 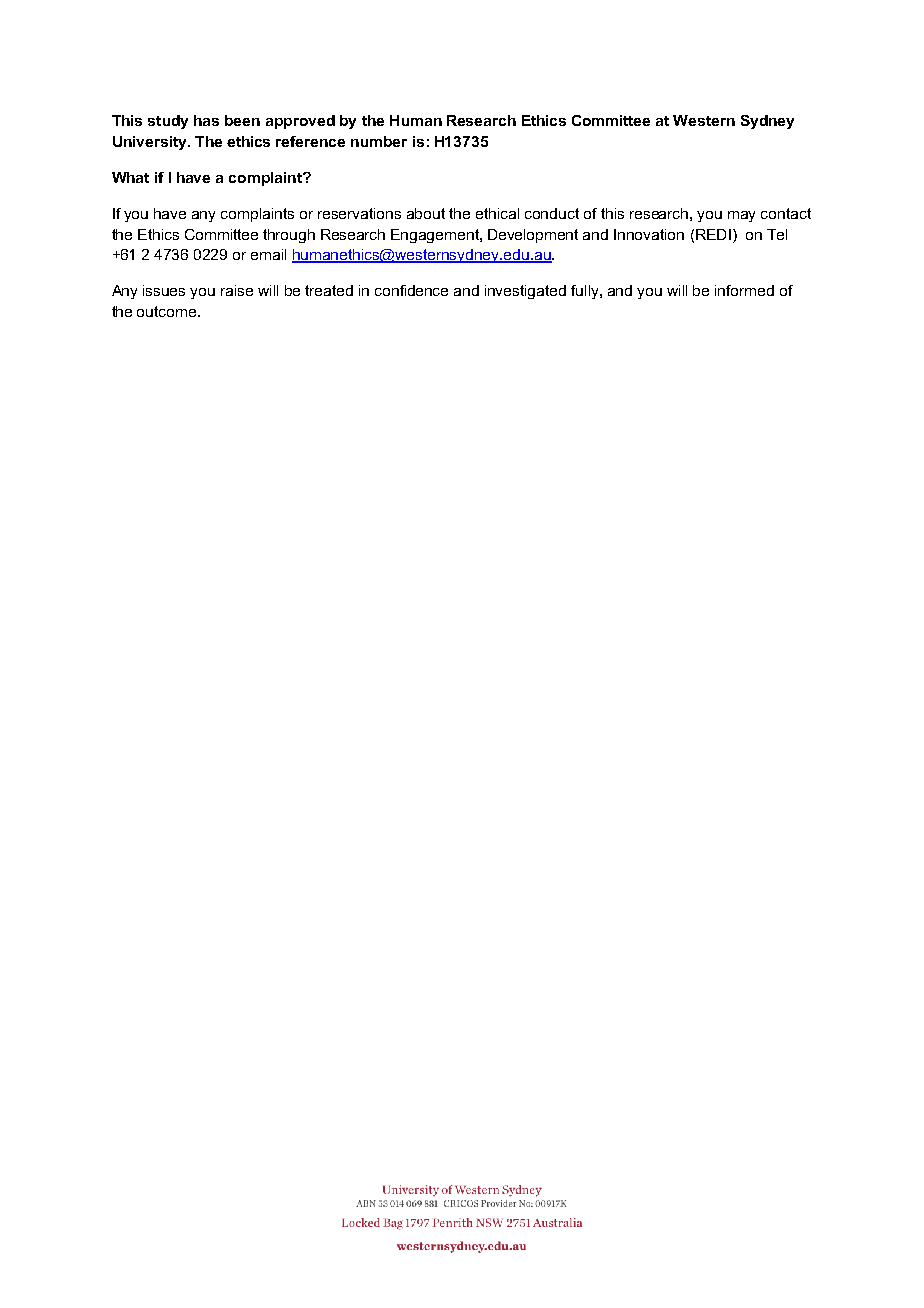 I want to click on Development, so click(x=533, y=236).
